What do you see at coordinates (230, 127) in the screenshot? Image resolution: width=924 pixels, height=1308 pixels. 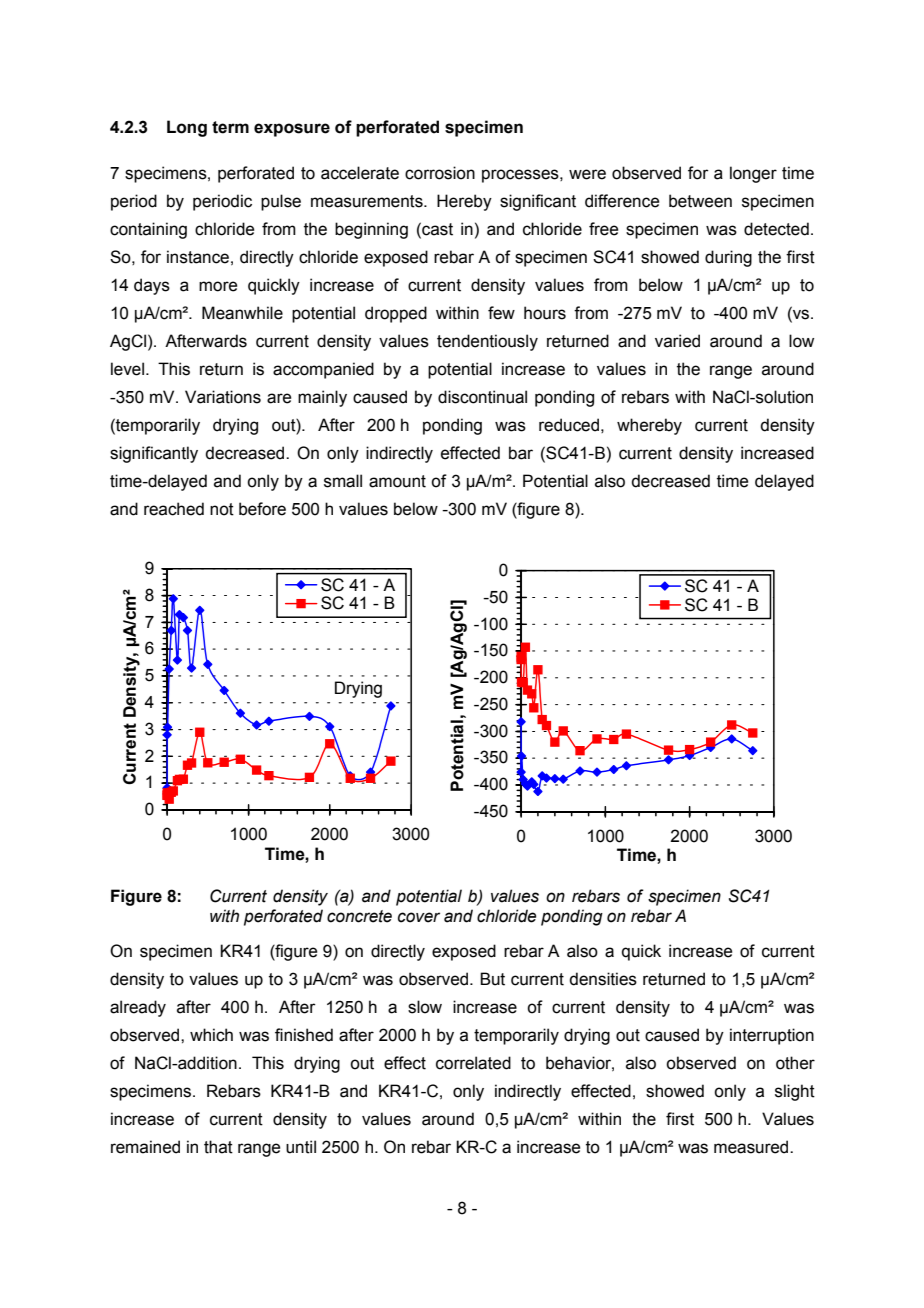 I see `term` at bounding box center [230, 127].
